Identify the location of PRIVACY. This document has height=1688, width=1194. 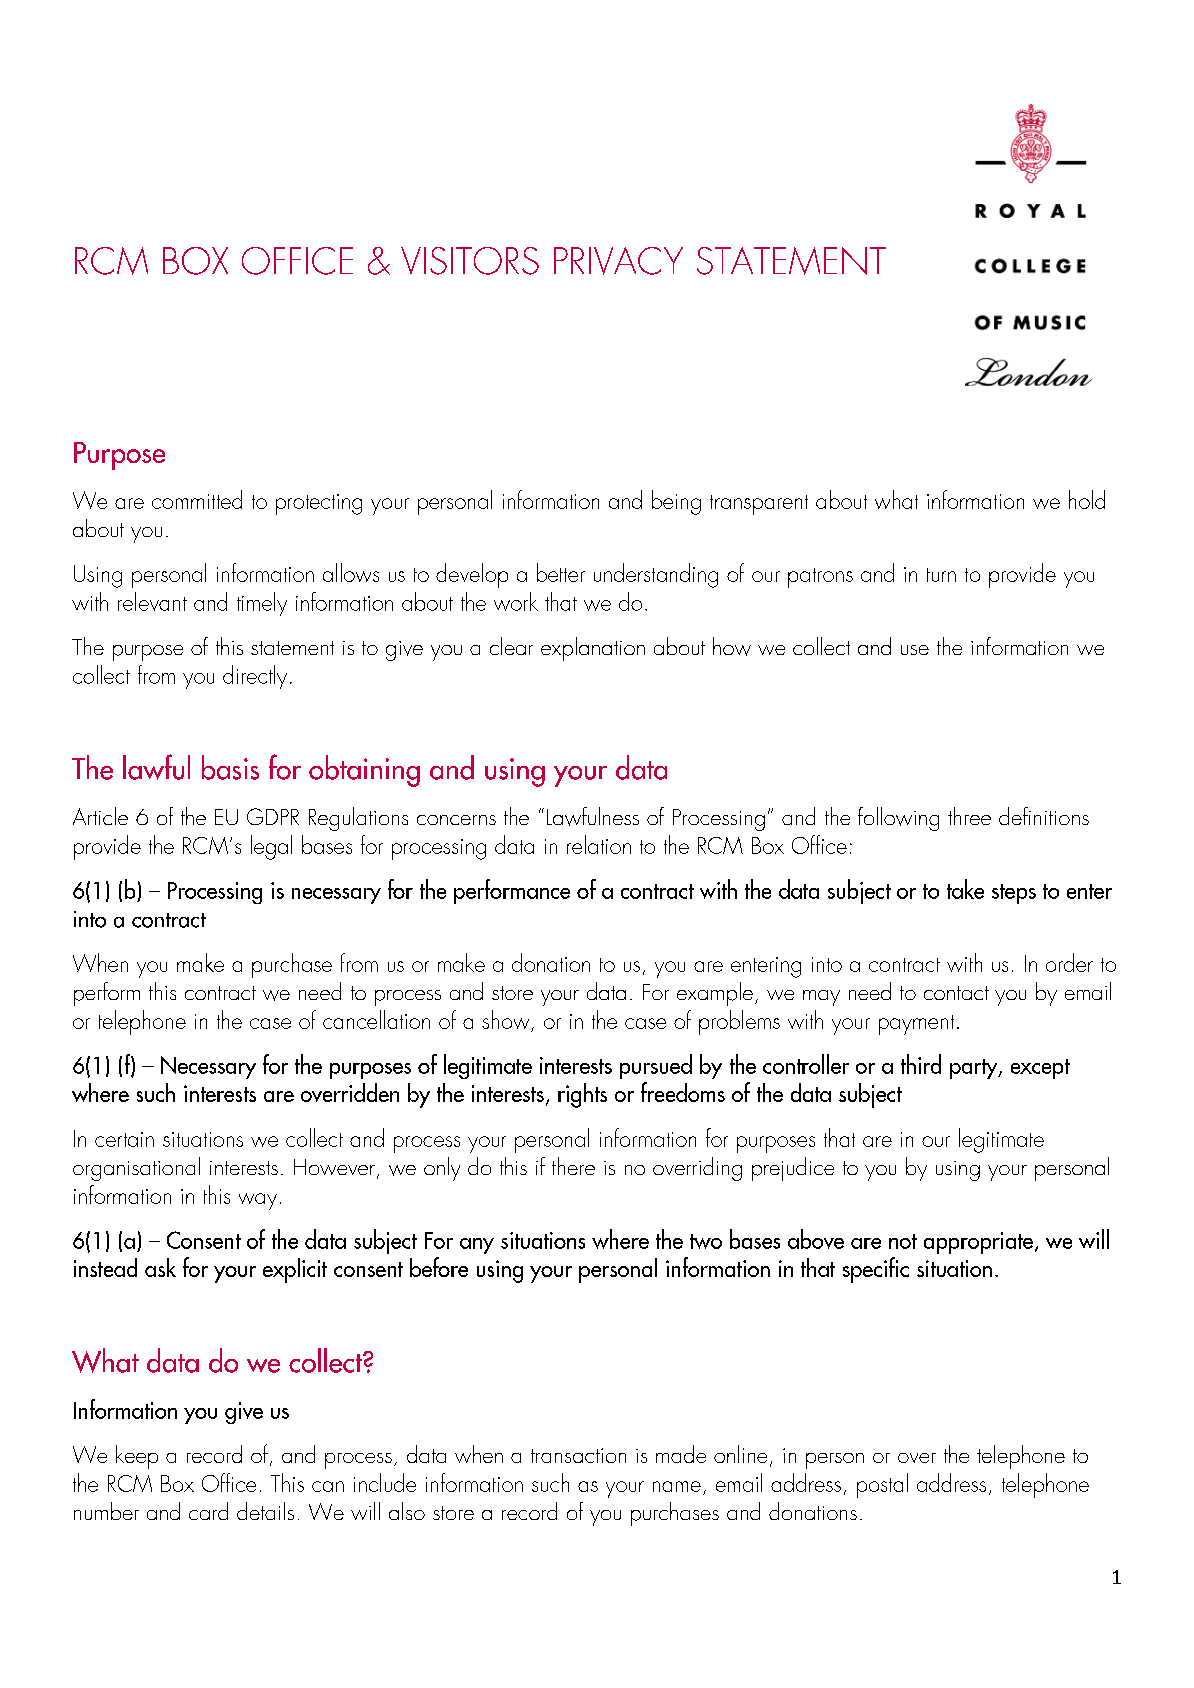
(618, 261).
